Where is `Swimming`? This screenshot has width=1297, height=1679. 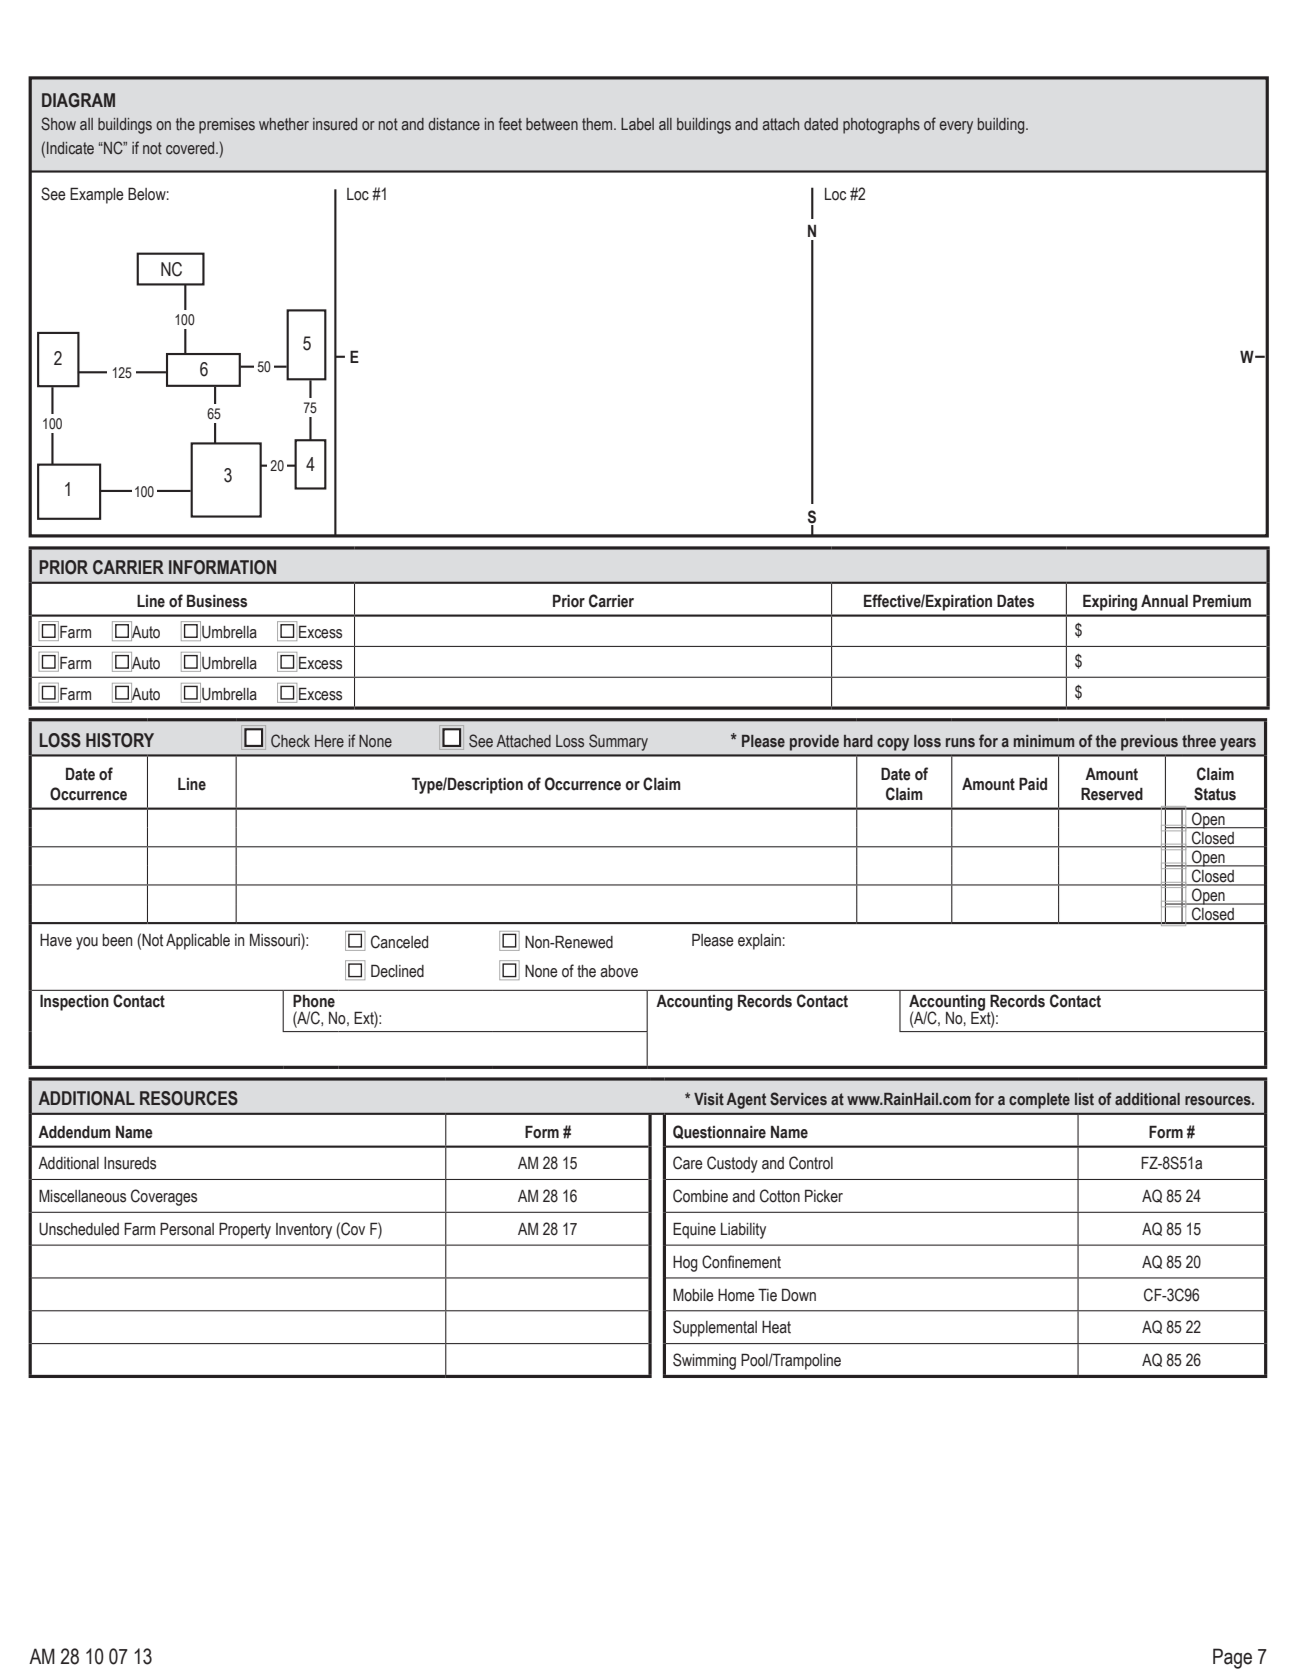 Swimming is located at coordinates (704, 1361).
